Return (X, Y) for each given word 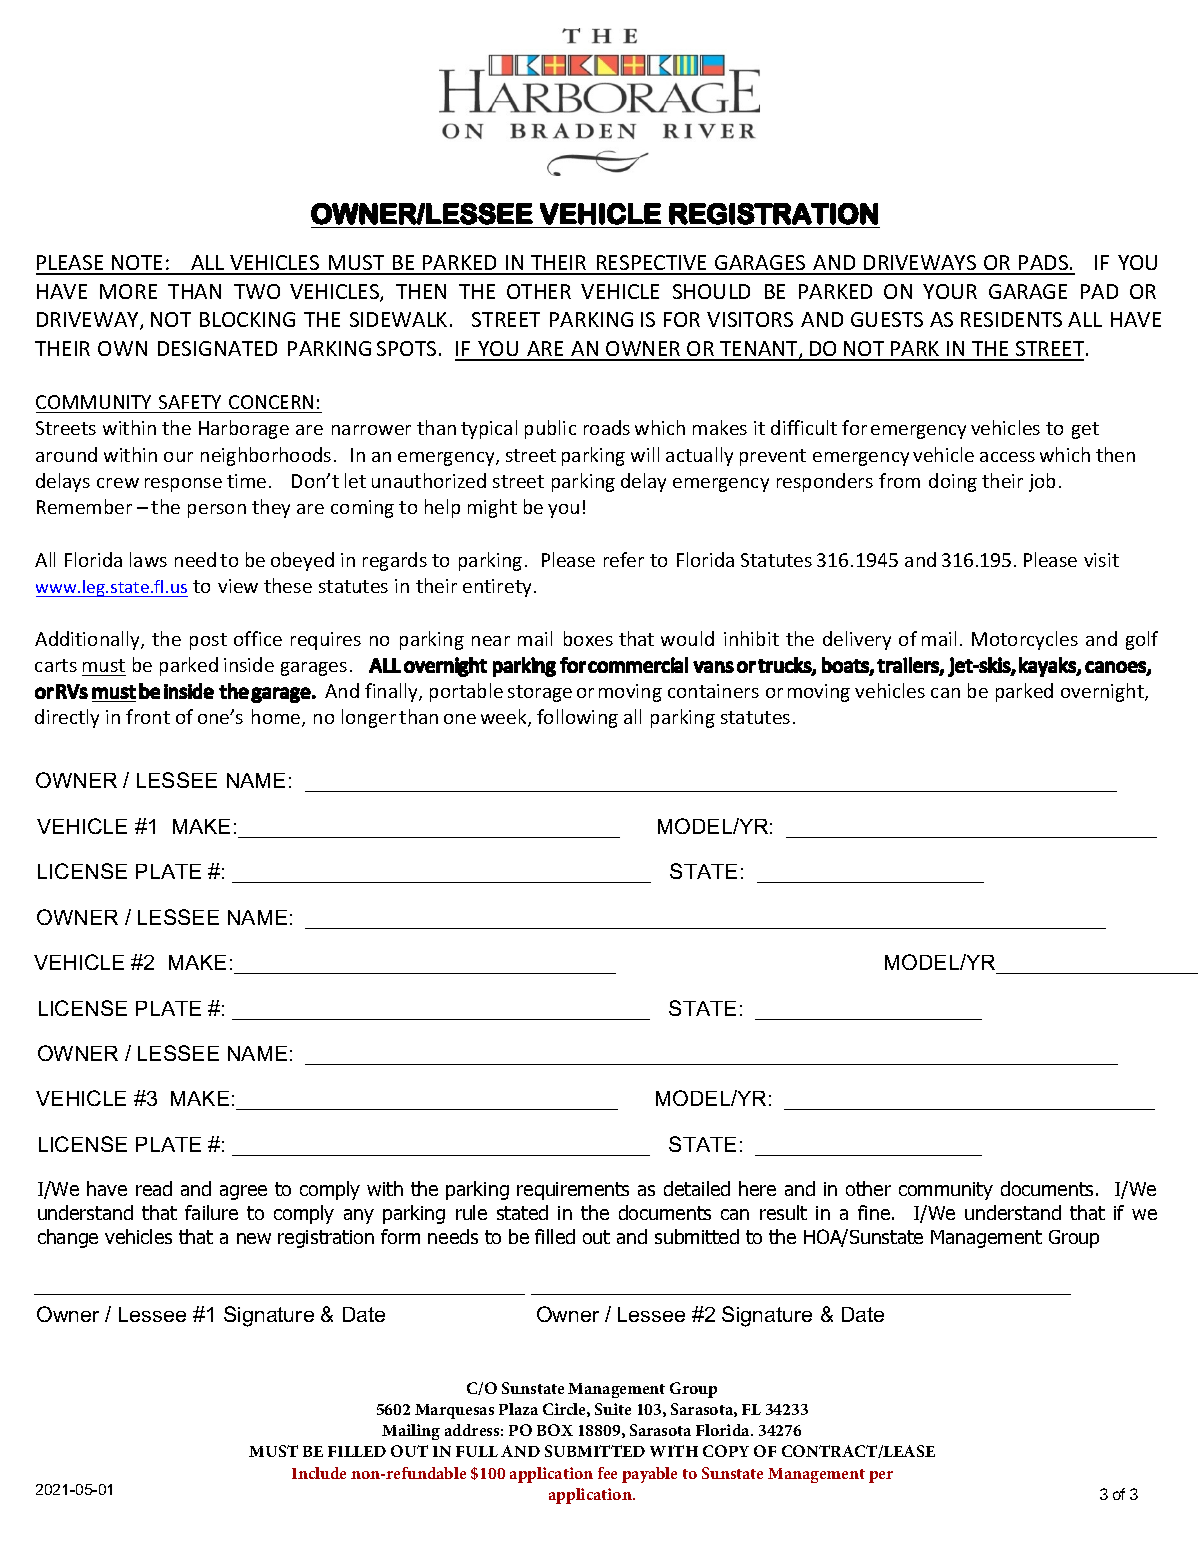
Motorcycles (1025, 640)
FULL (477, 1451)
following (577, 718)
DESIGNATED (217, 348)
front (148, 716)
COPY (726, 1451)
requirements (573, 1191)
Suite (613, 1409)
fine (875, 1212)
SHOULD (711, 291)
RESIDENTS (1011, 319)
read (154, 1188)
